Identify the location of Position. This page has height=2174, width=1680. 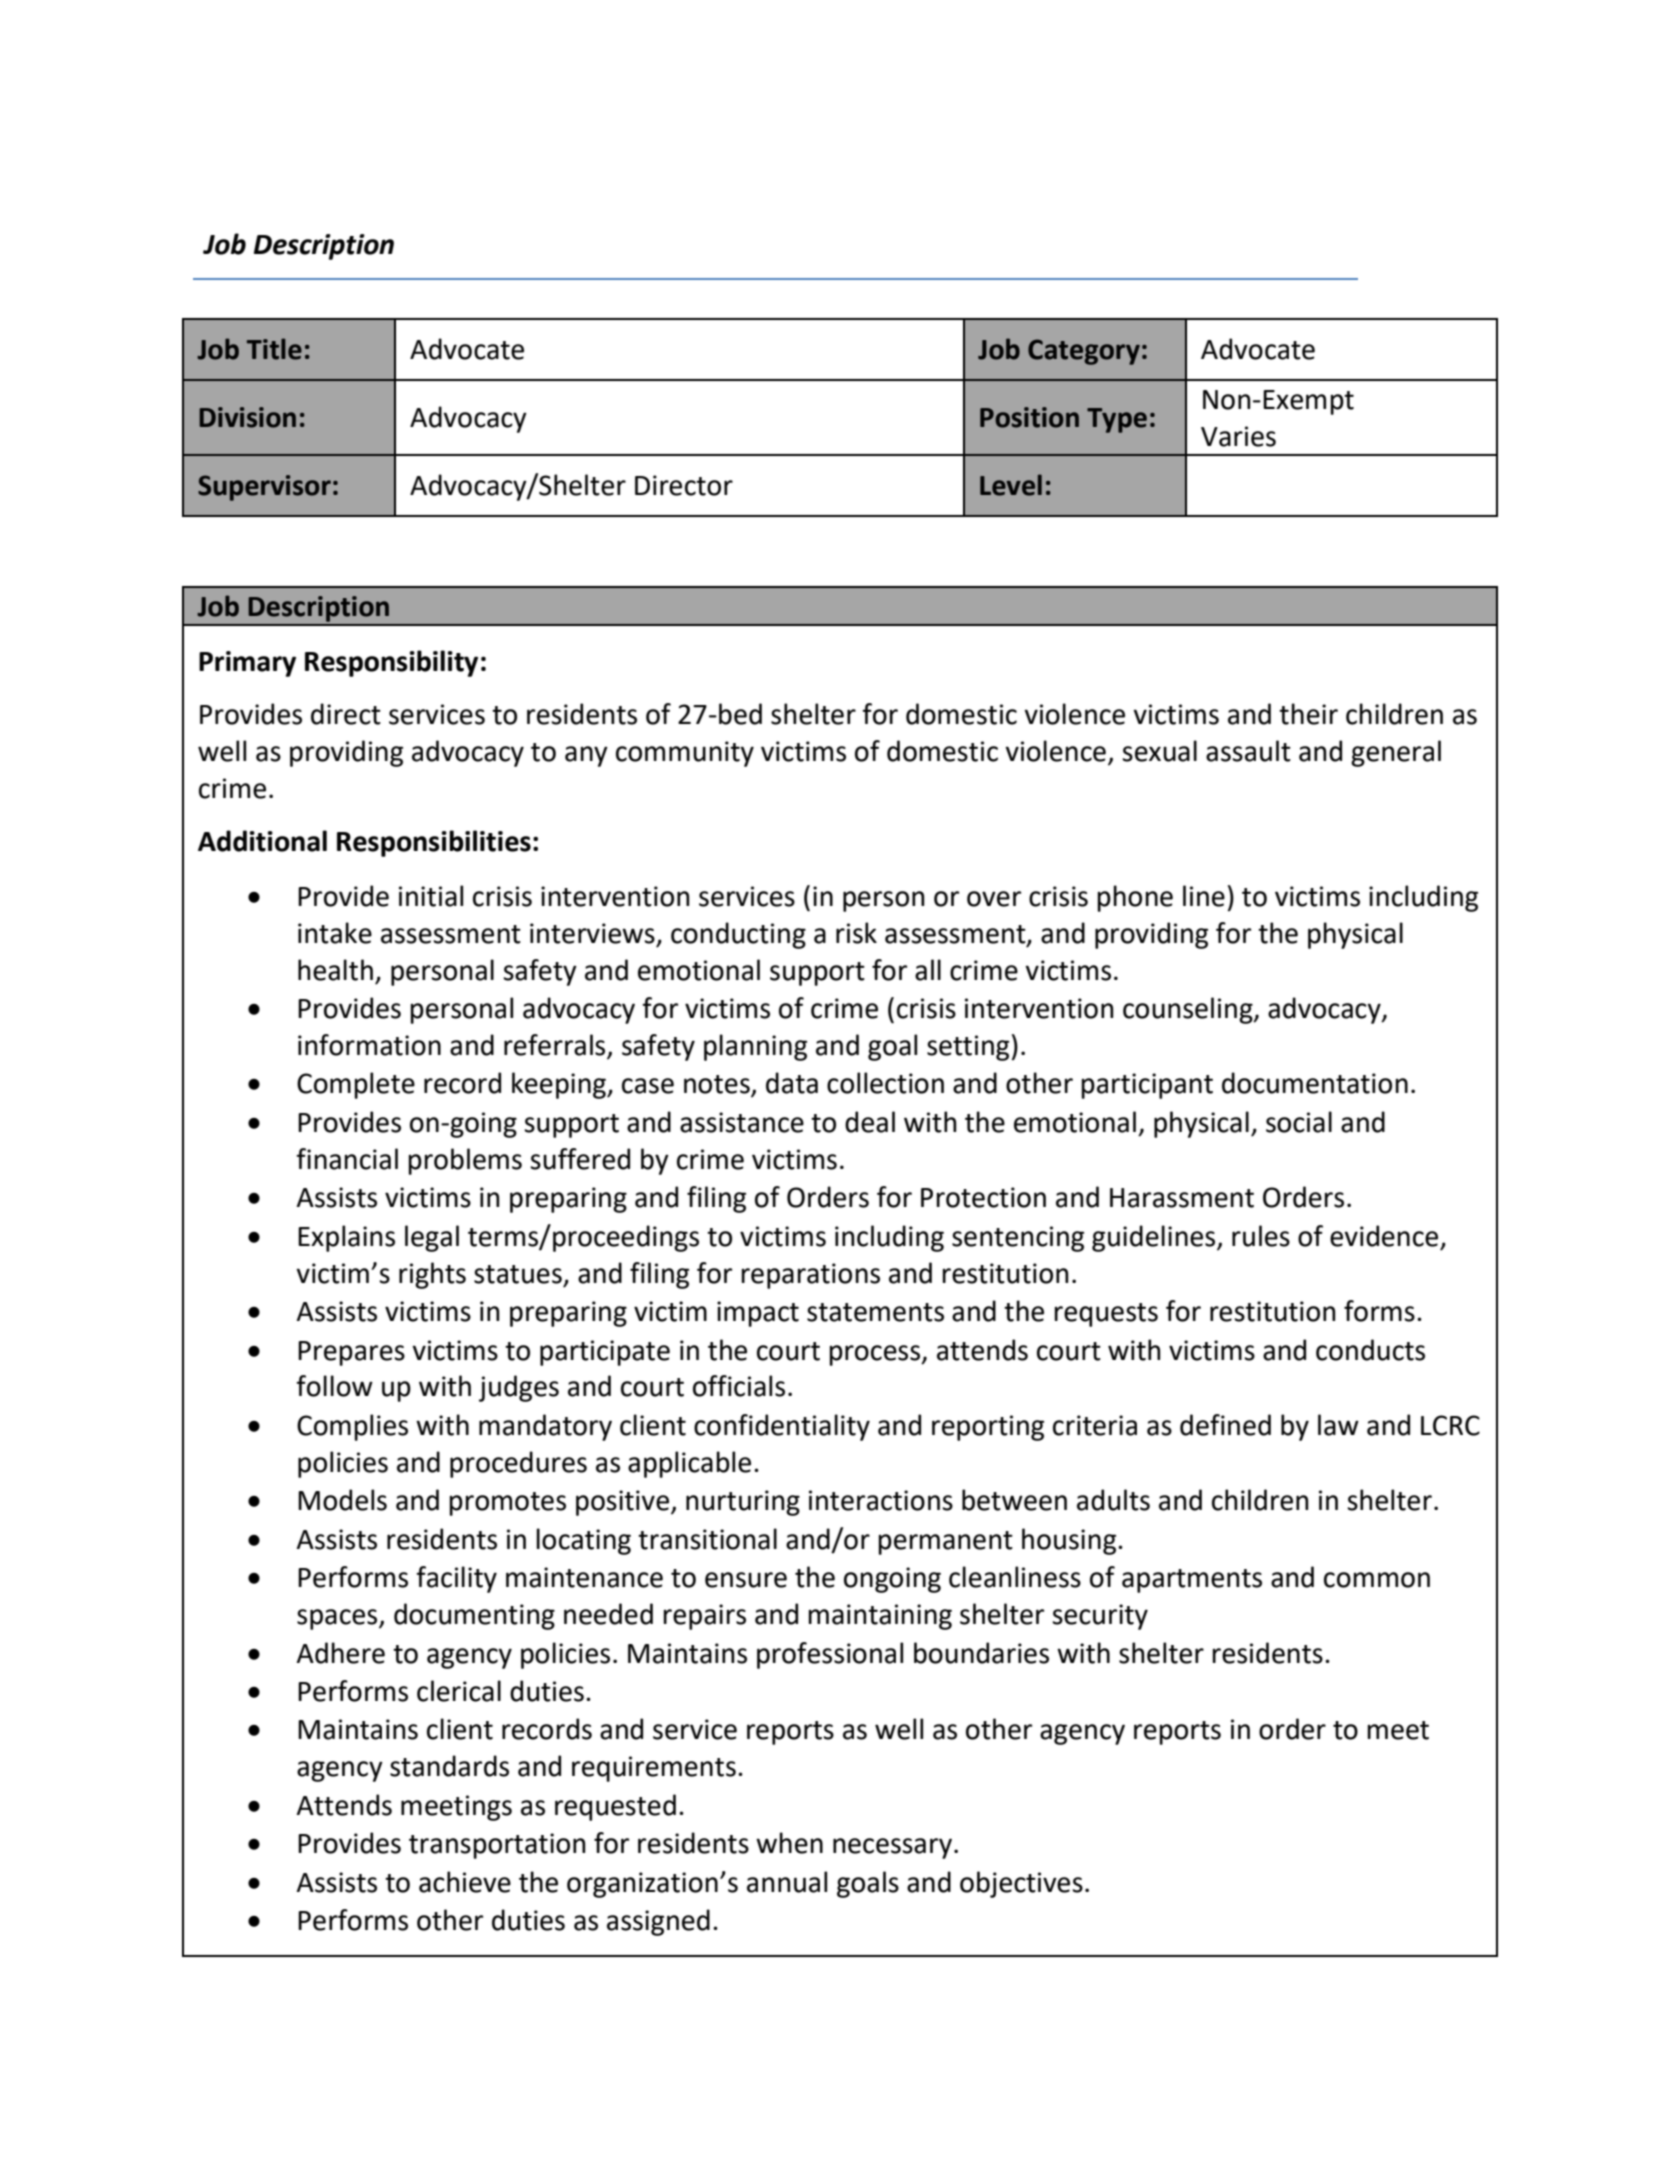
(1029, 417).
